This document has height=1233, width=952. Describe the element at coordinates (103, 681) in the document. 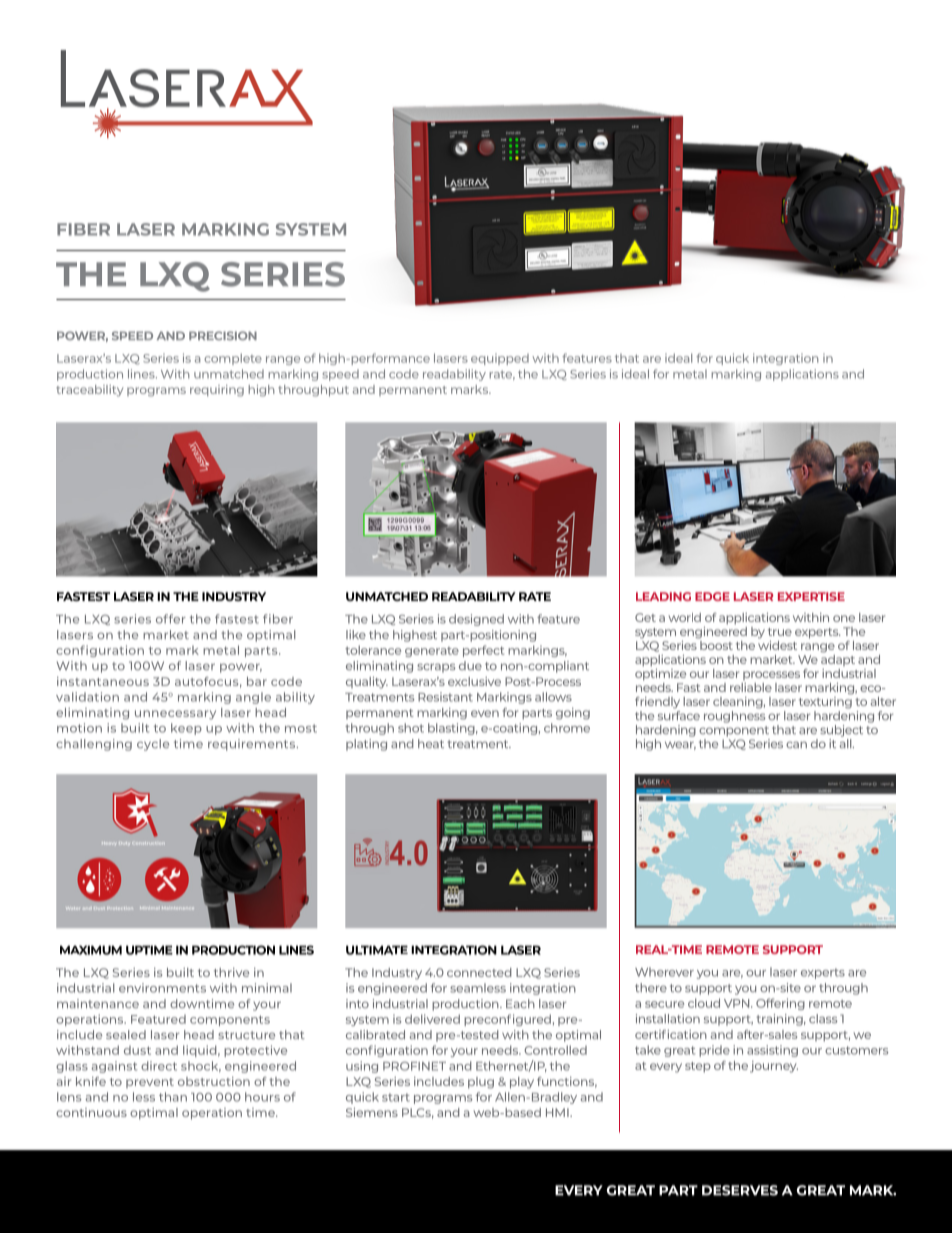

I see `instantaneous` at that location.
